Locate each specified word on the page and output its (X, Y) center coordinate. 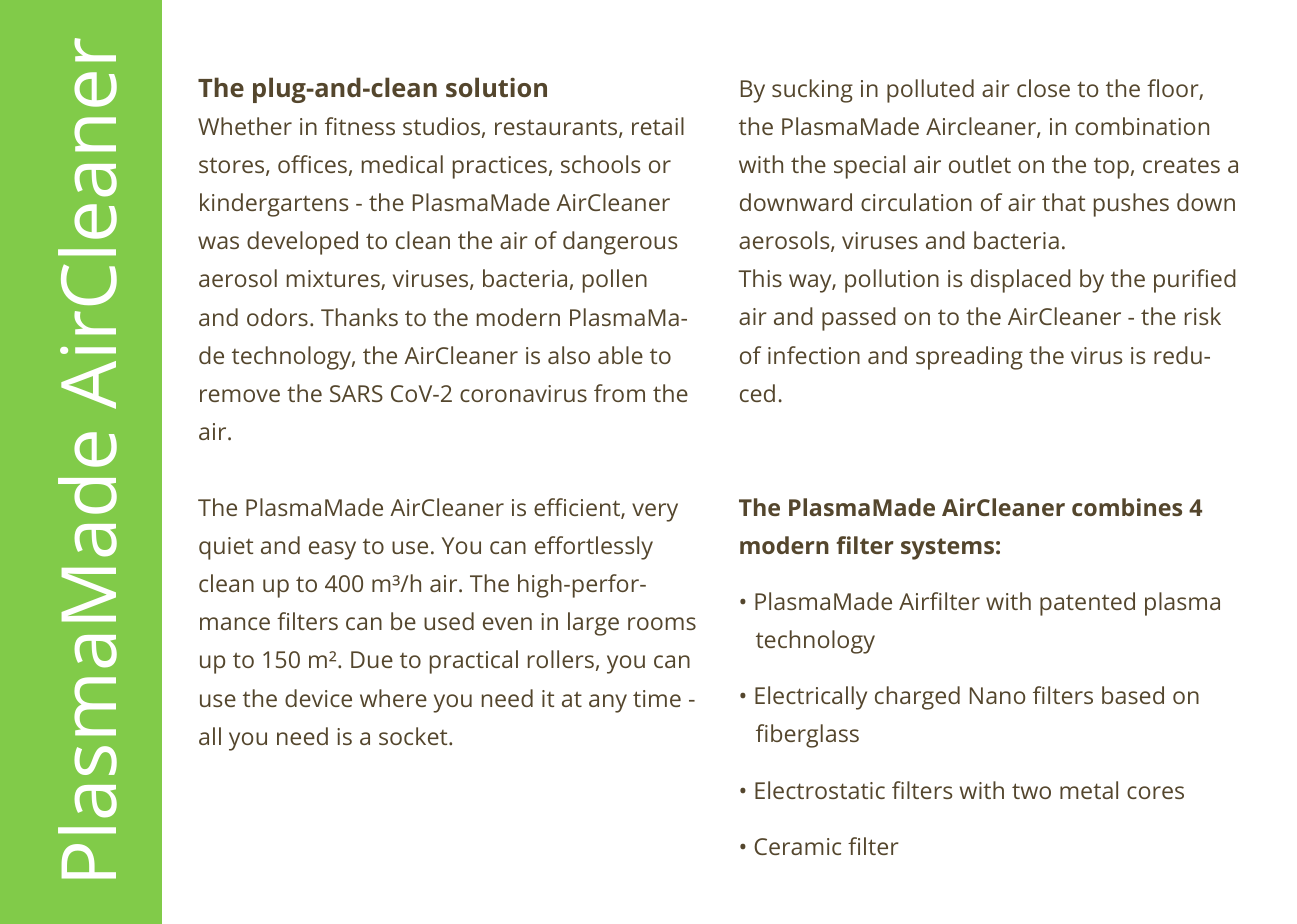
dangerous (620, 243)
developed (302, 243)
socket (414, 736)
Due (372, 659)
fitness (360, 126)
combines (1127, 507)
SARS (356, 393)
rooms (662, 623)
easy (332, 550)
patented (1087, 604)
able (620, 355)
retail (658, 126)
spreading (969, 358)
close (1043, 88)
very (655, 512)
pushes (1131, 205)
